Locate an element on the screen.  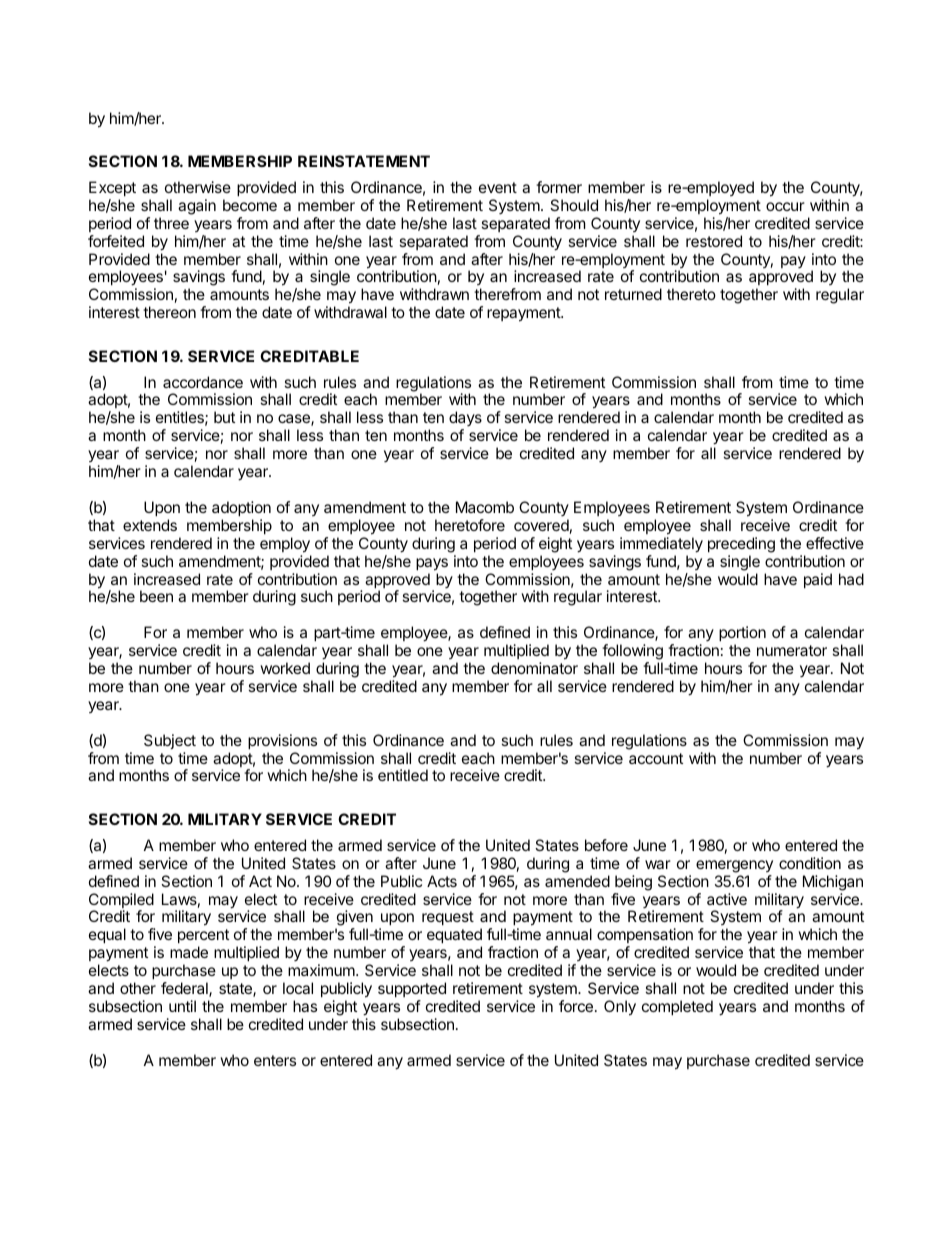
been is located at coordinates (156, 596).
